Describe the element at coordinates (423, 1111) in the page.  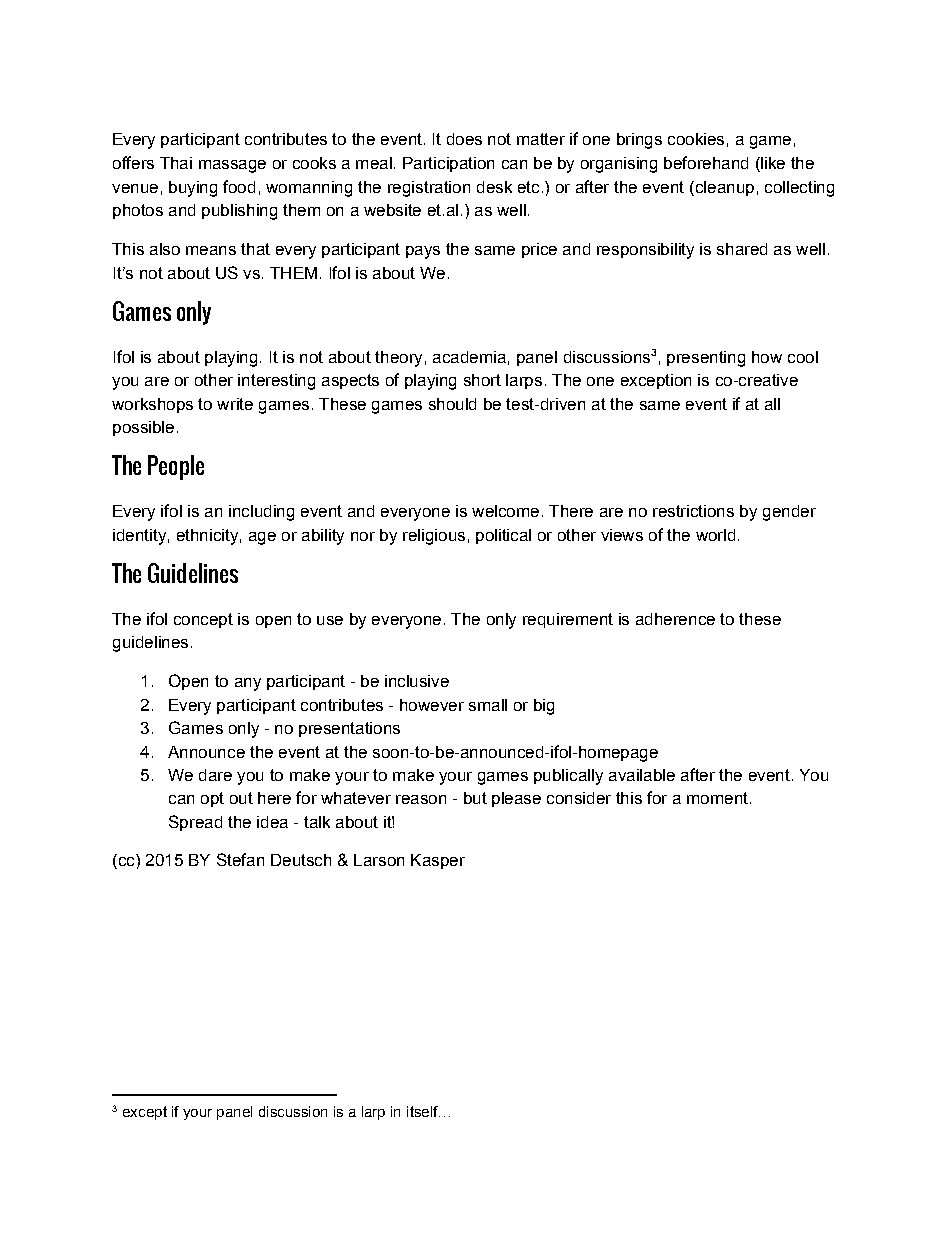
I see `itself` at that location.
